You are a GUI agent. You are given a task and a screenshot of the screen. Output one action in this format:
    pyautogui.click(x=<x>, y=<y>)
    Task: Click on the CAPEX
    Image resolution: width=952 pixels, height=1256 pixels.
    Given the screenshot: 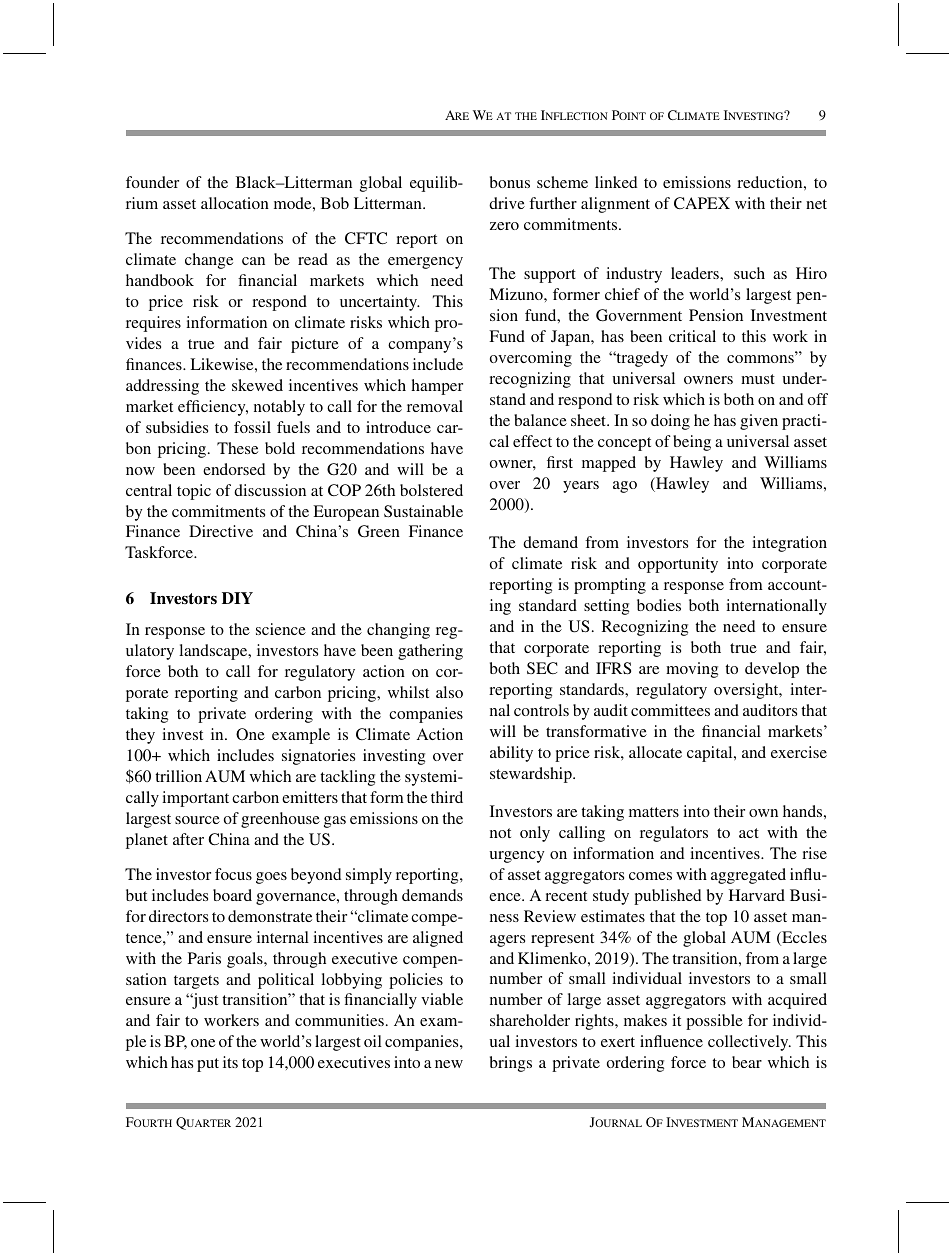 What is the action you would take?
    pyautogui.click(x=702, y=203)
